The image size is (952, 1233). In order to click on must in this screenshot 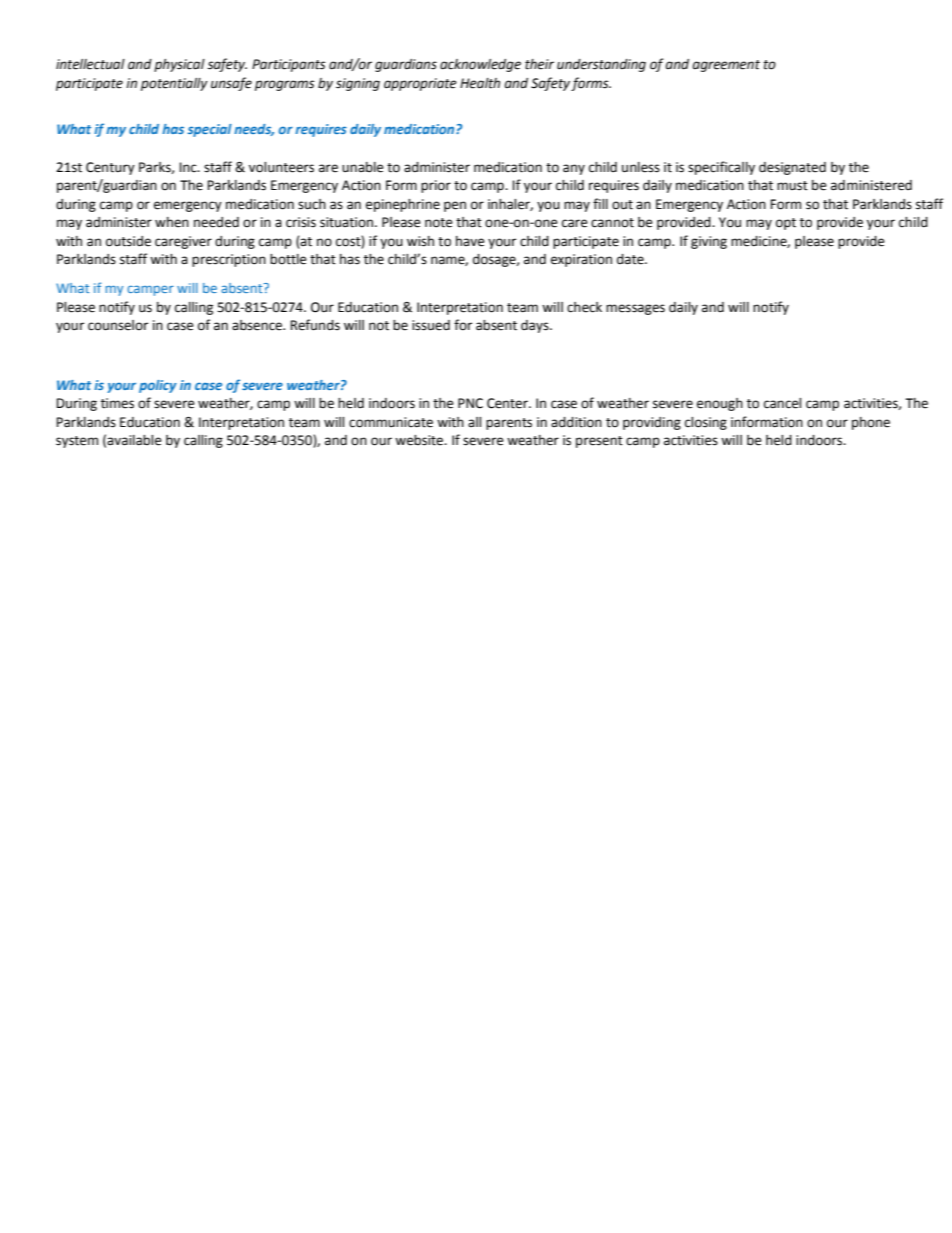, I will do `click(792, 186)`.
